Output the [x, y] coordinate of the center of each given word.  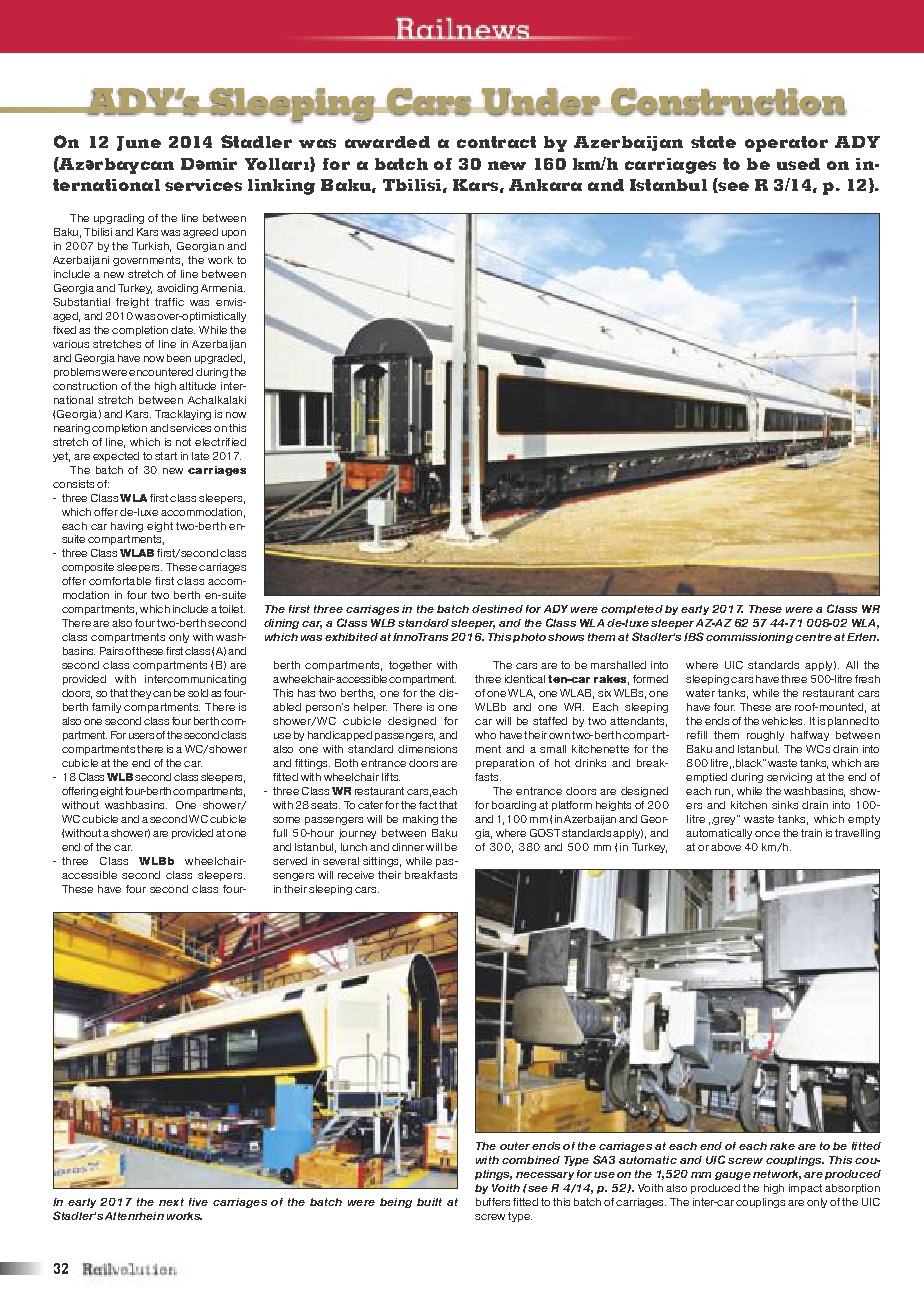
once [767, 834]
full [280, 833]
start [166, 456]
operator [786, 144]
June [139, 143]
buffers [493, 1202]
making [420, 820]
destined [497, 609]
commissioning [749, 638]
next [171, 1202]
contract [496, 142]
